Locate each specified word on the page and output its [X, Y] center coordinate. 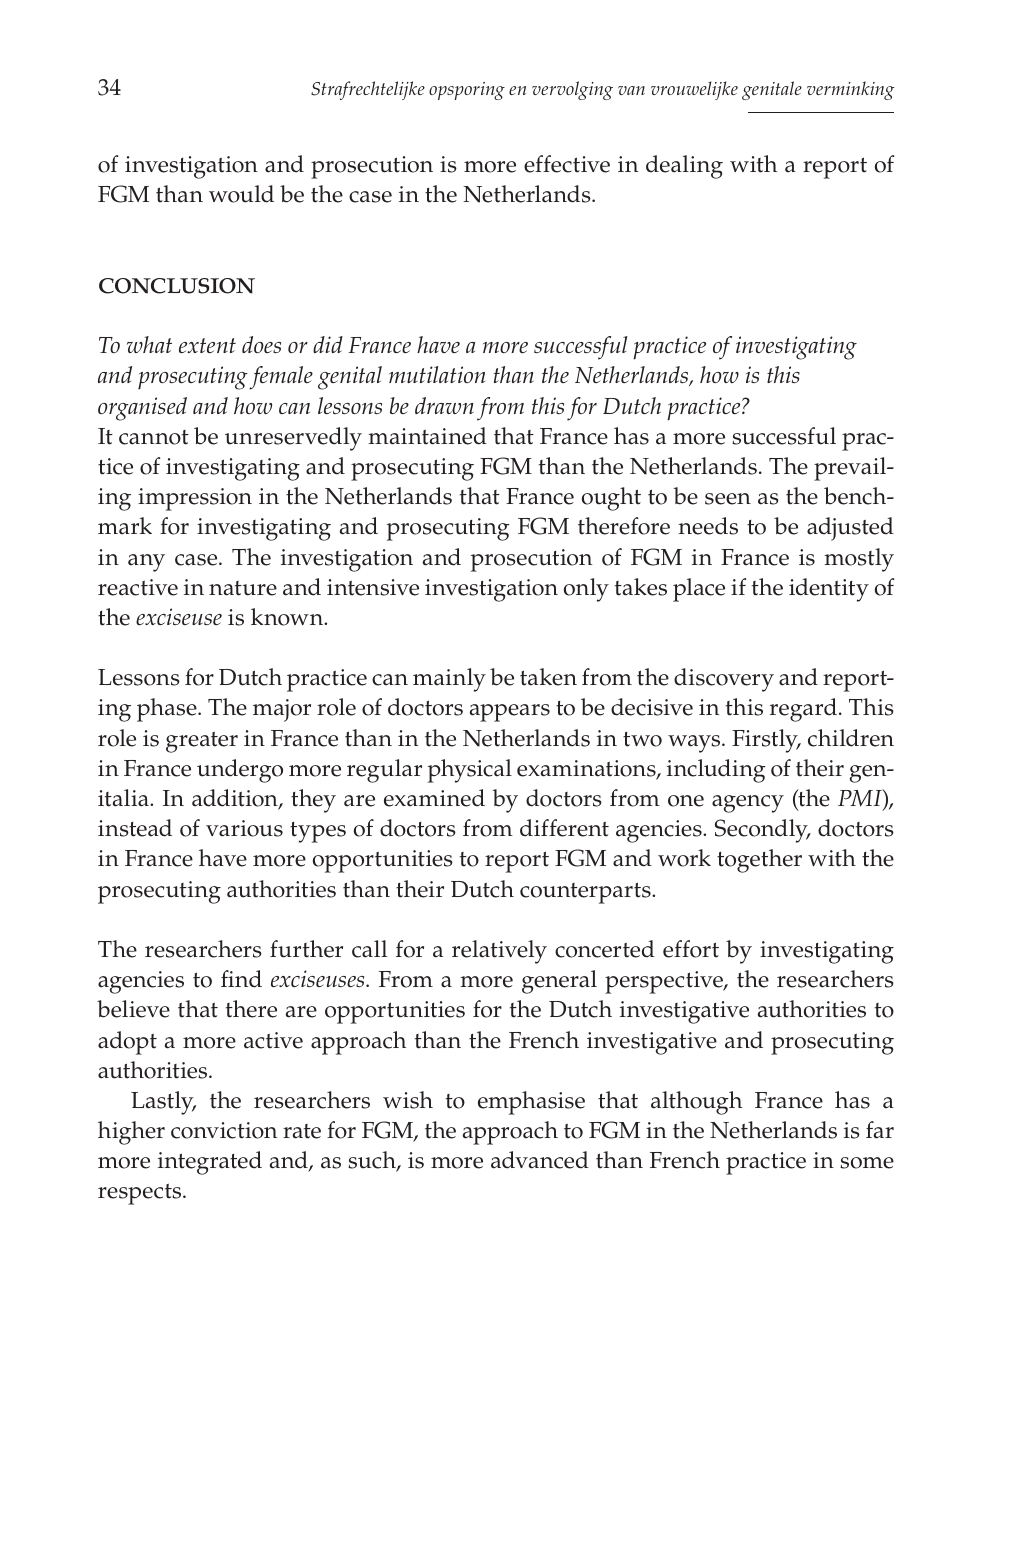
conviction [224, 1130]
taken [548, 677]
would [241, 194]
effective [567, 164]
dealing [684, 167]
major [282, 710]
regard [805, 710]
